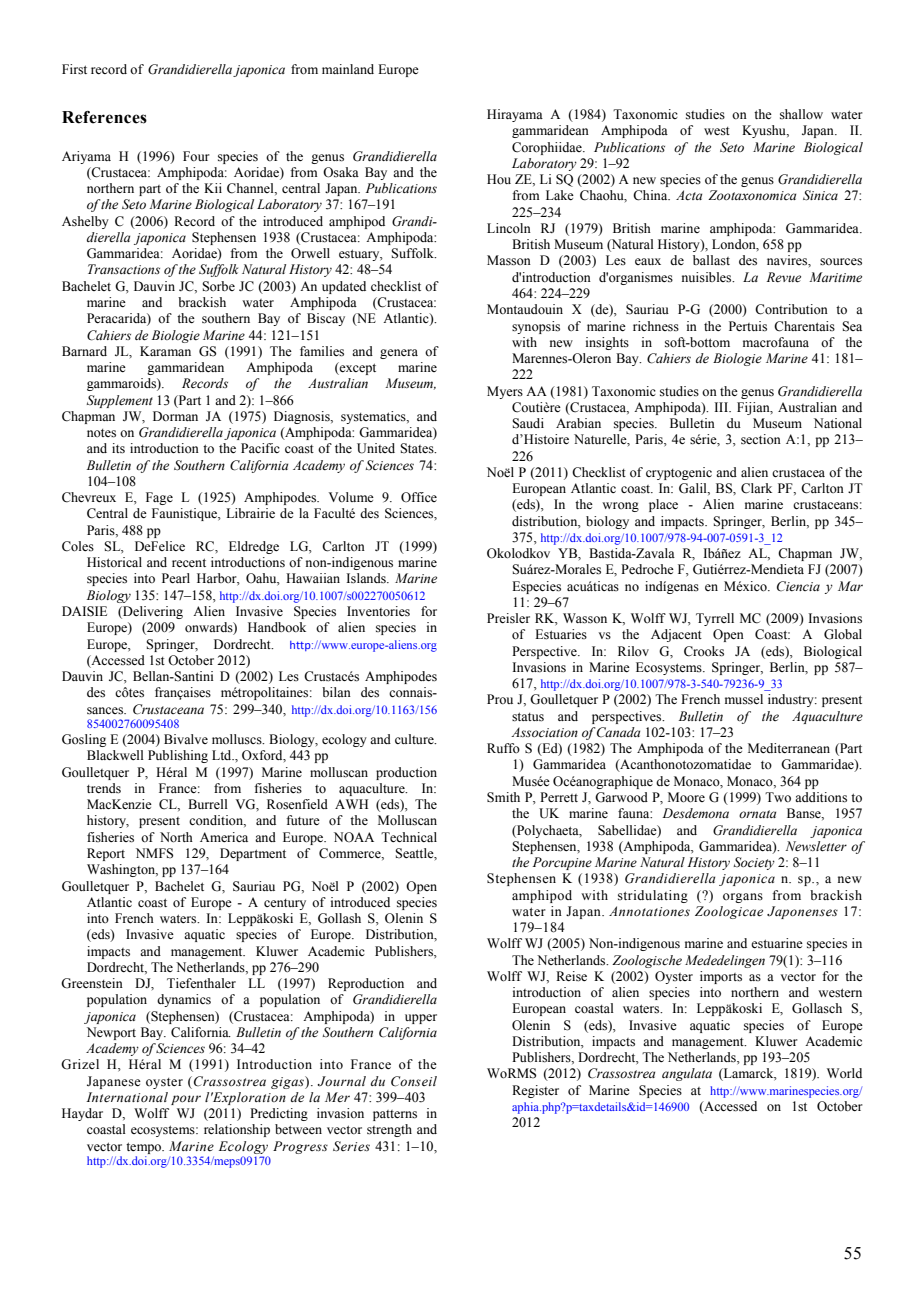 This image has width=924, height=1310. Describe the element at coordinates (715, 619) in the image. I see `Tyrrell` at that location.
